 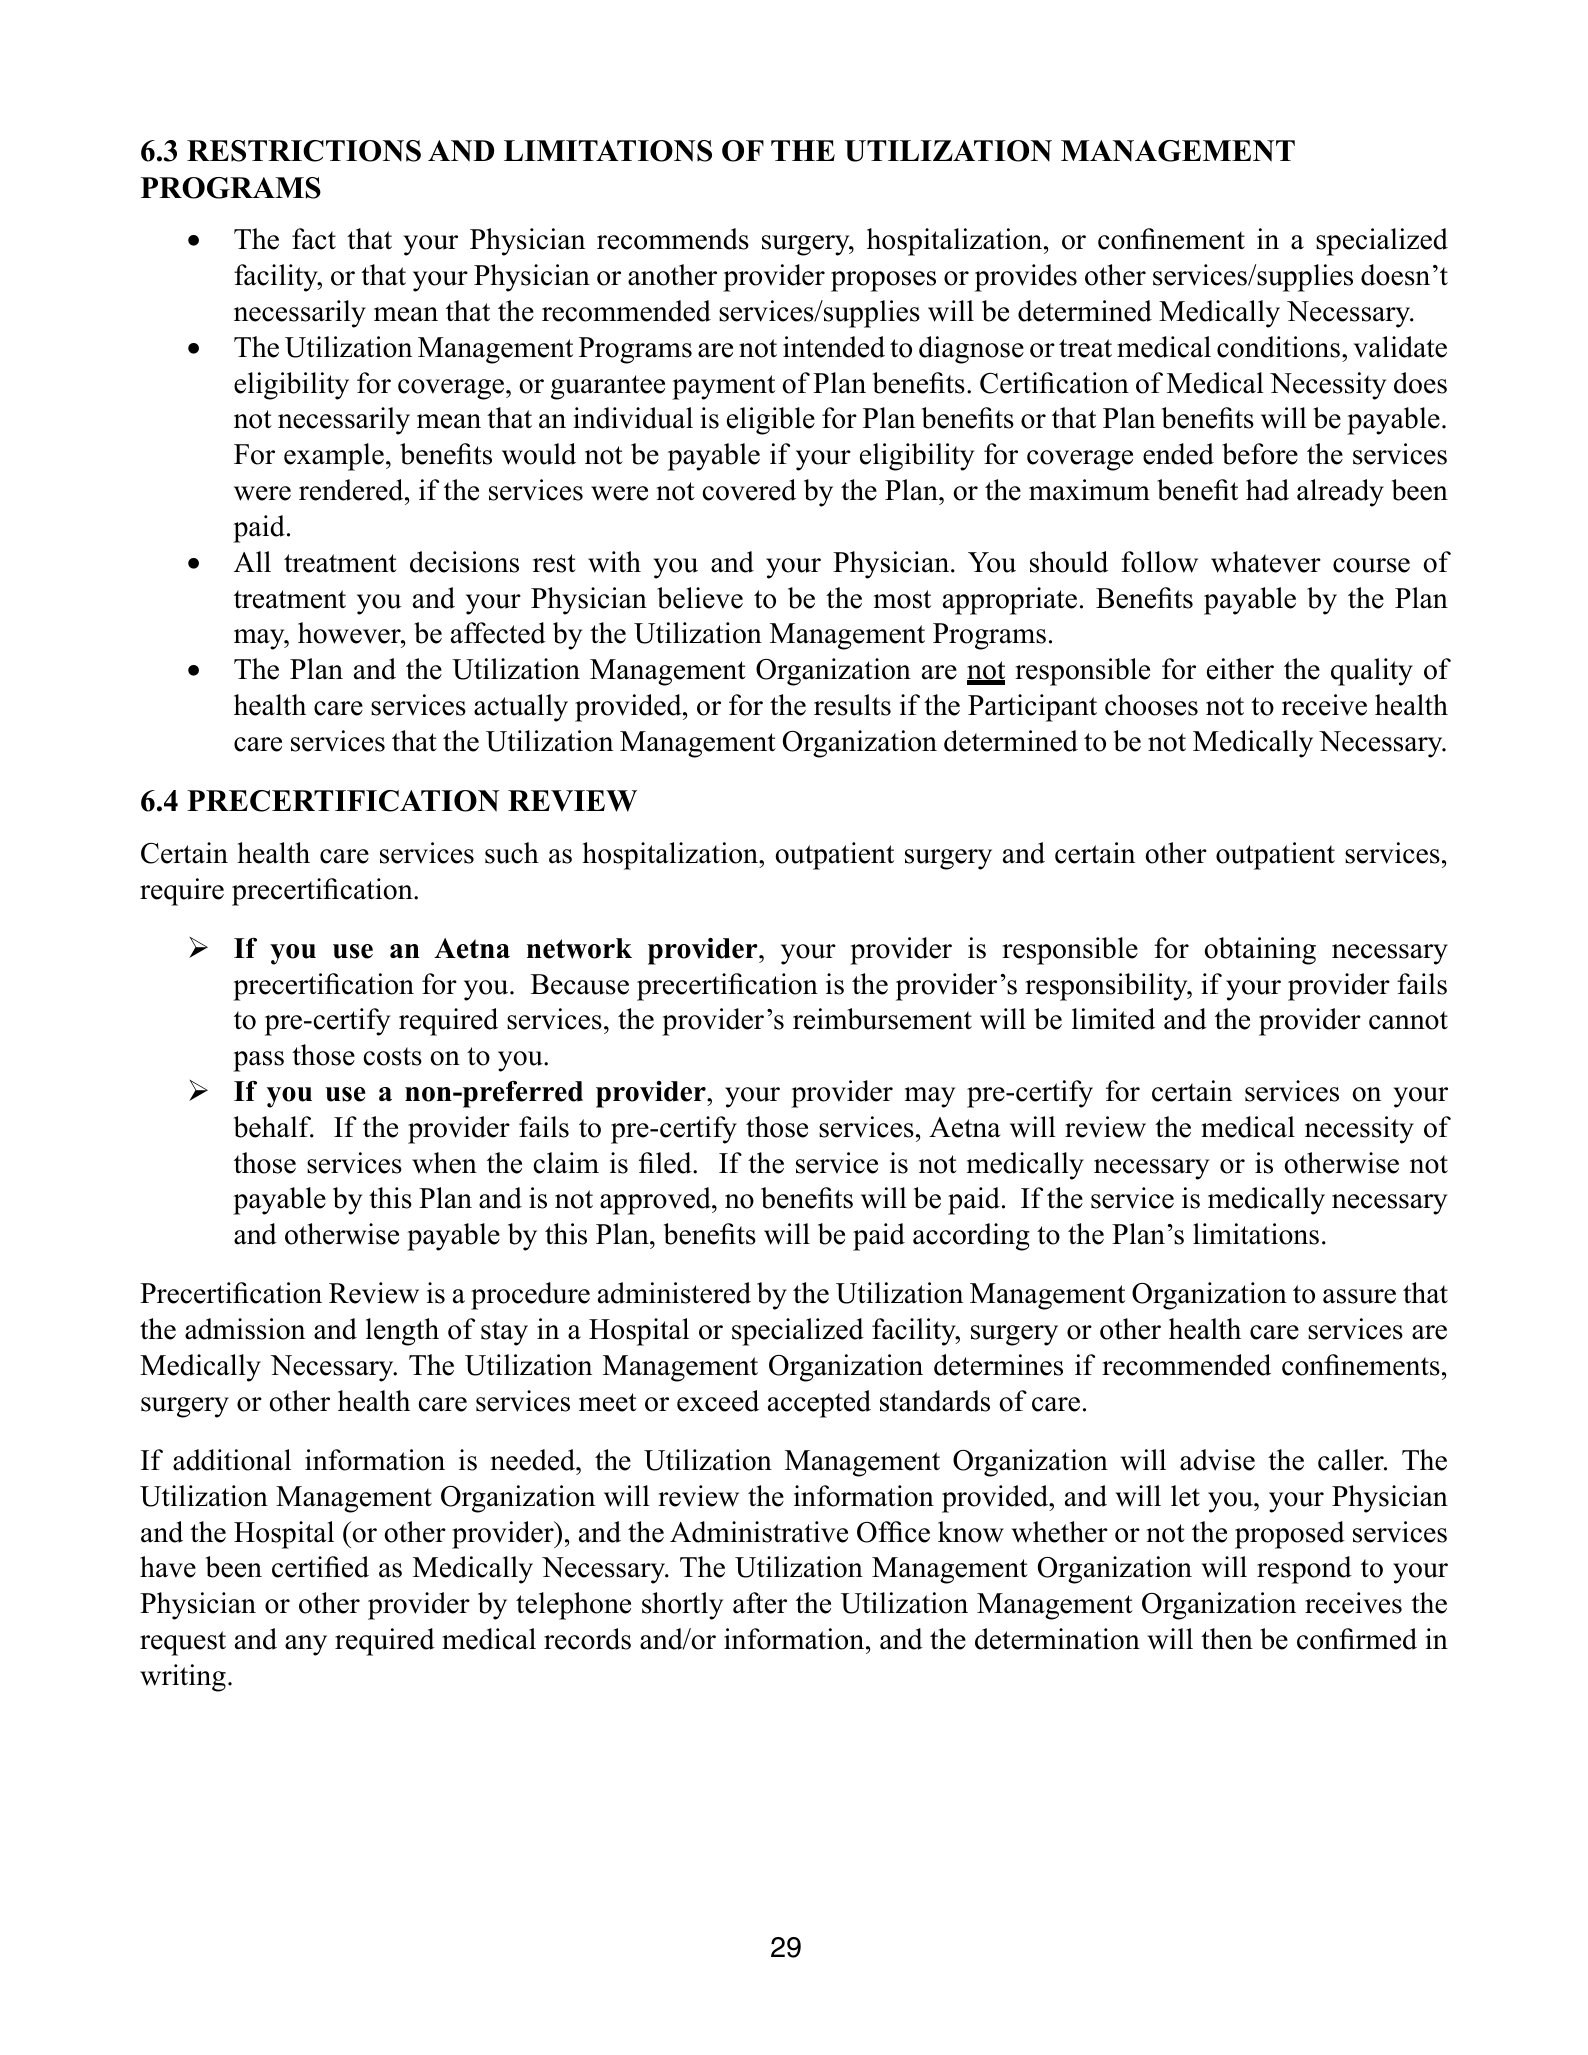 I want to click on then, so click(x=1227, y=1639).
